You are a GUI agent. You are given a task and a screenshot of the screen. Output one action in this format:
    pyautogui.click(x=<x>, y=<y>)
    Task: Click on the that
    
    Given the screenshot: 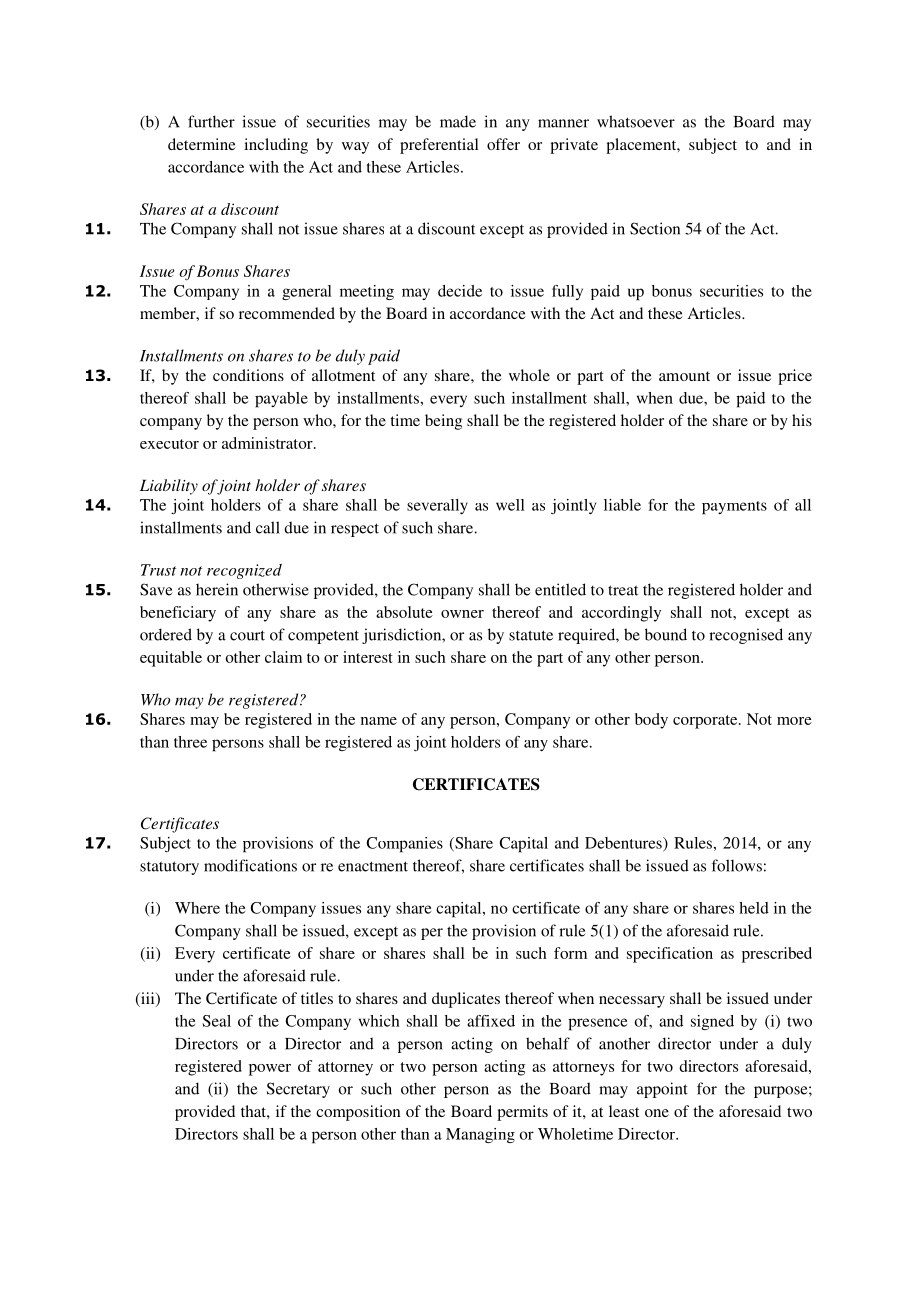 What is the action you would take?
    pyautogui.click(x=254, y=1111)
